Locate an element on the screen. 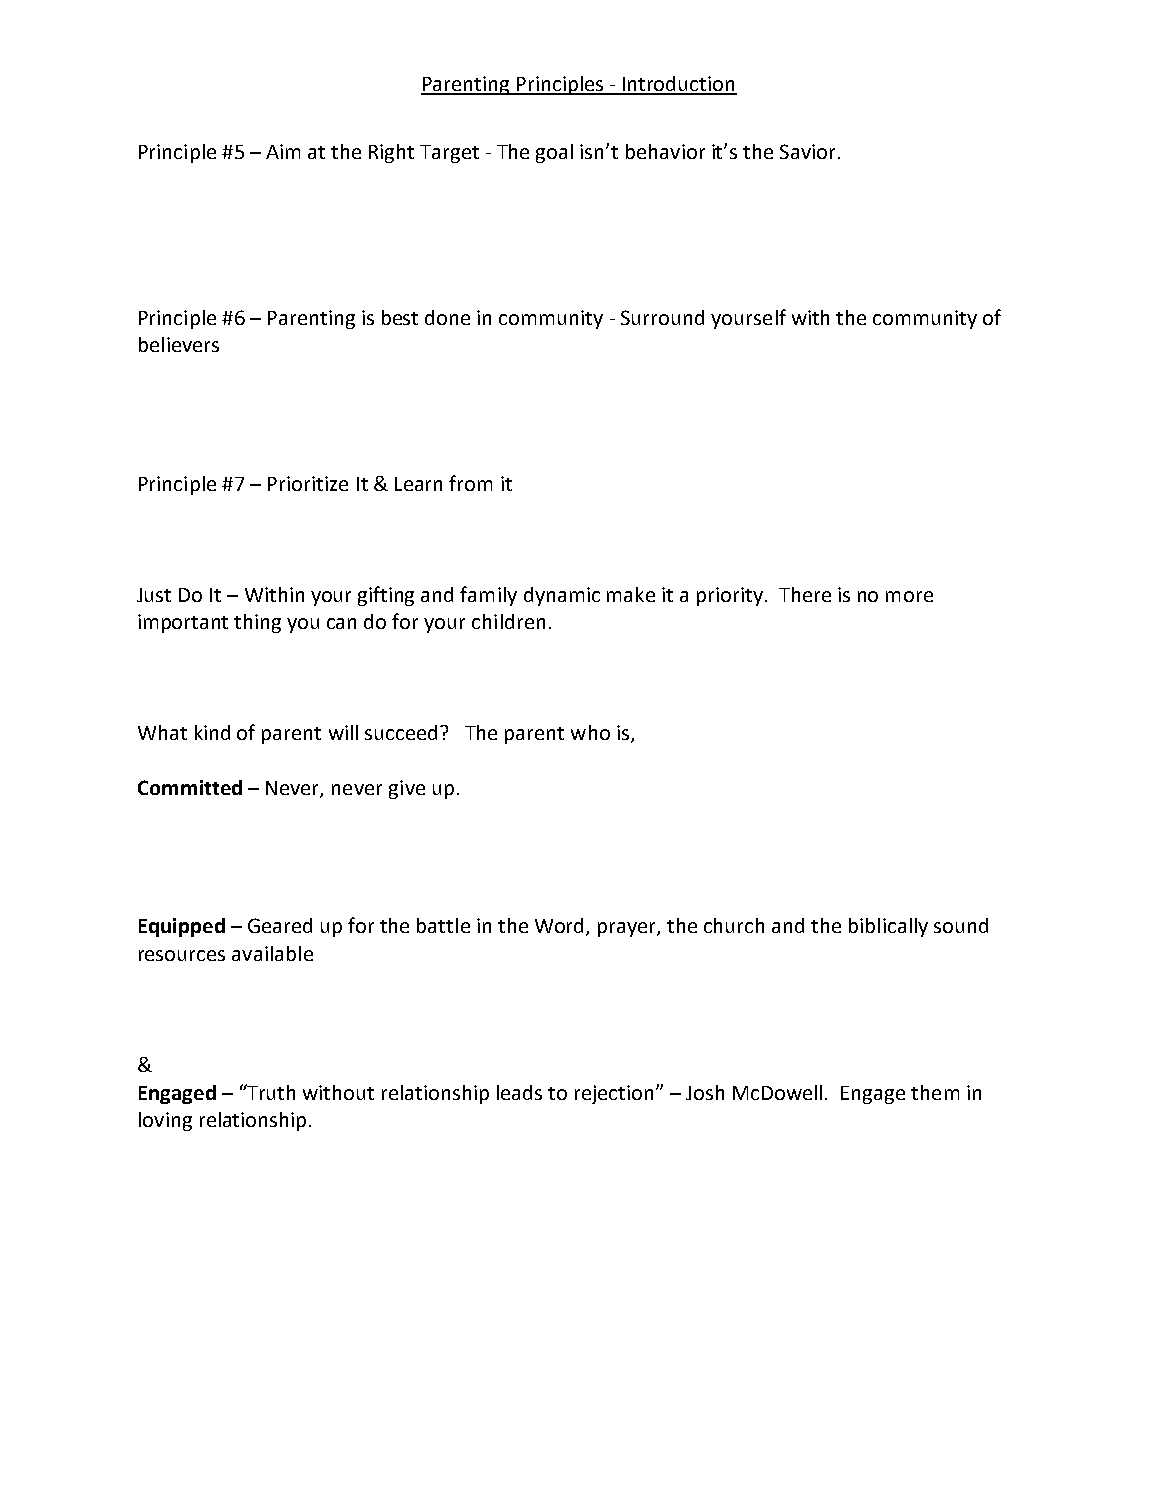  goal is located at coordinates (554, 153).
